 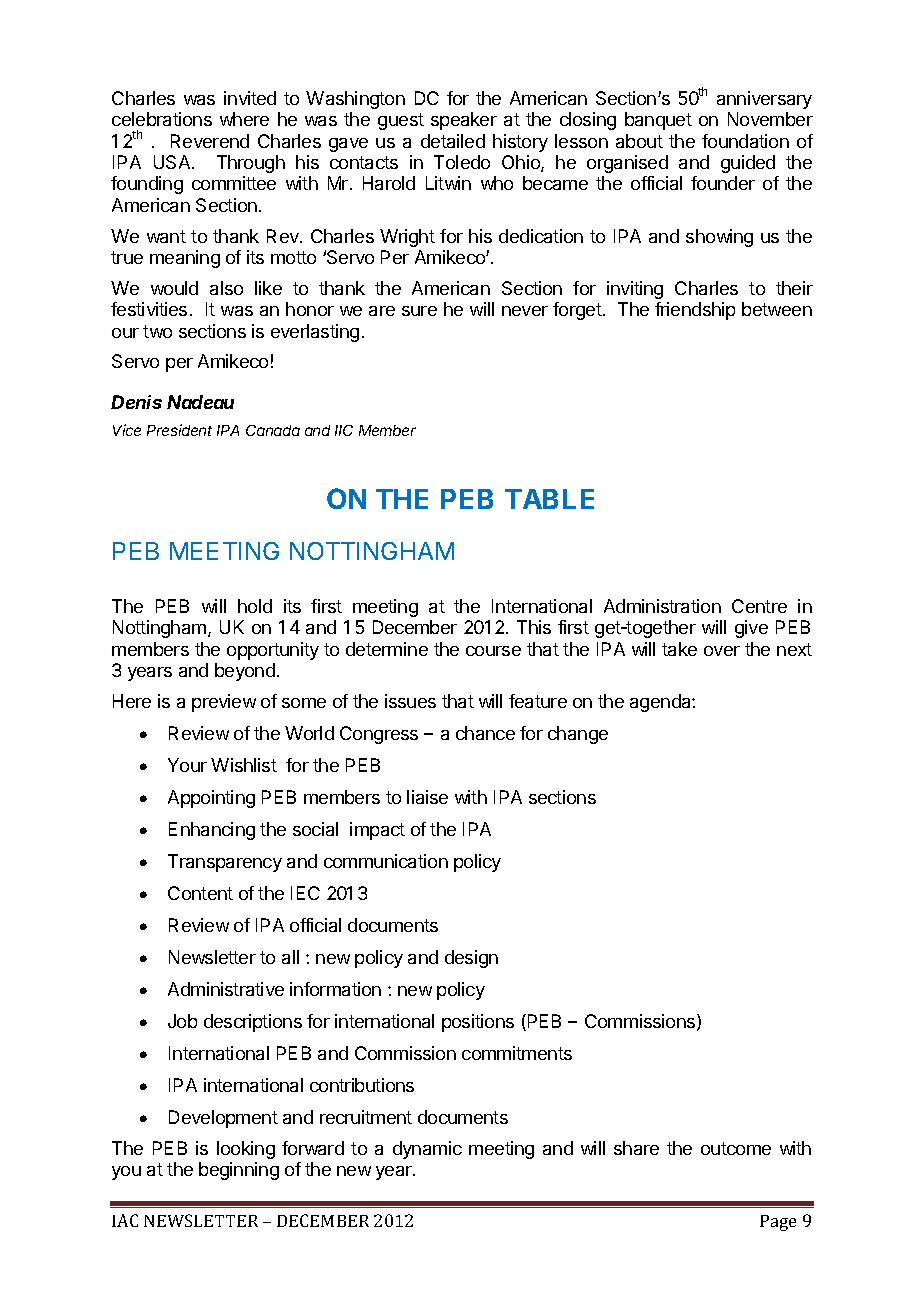 What do you see at coordinates (722, 651) in the screenshot?
I see `over` at bounding box center [722, 651].
